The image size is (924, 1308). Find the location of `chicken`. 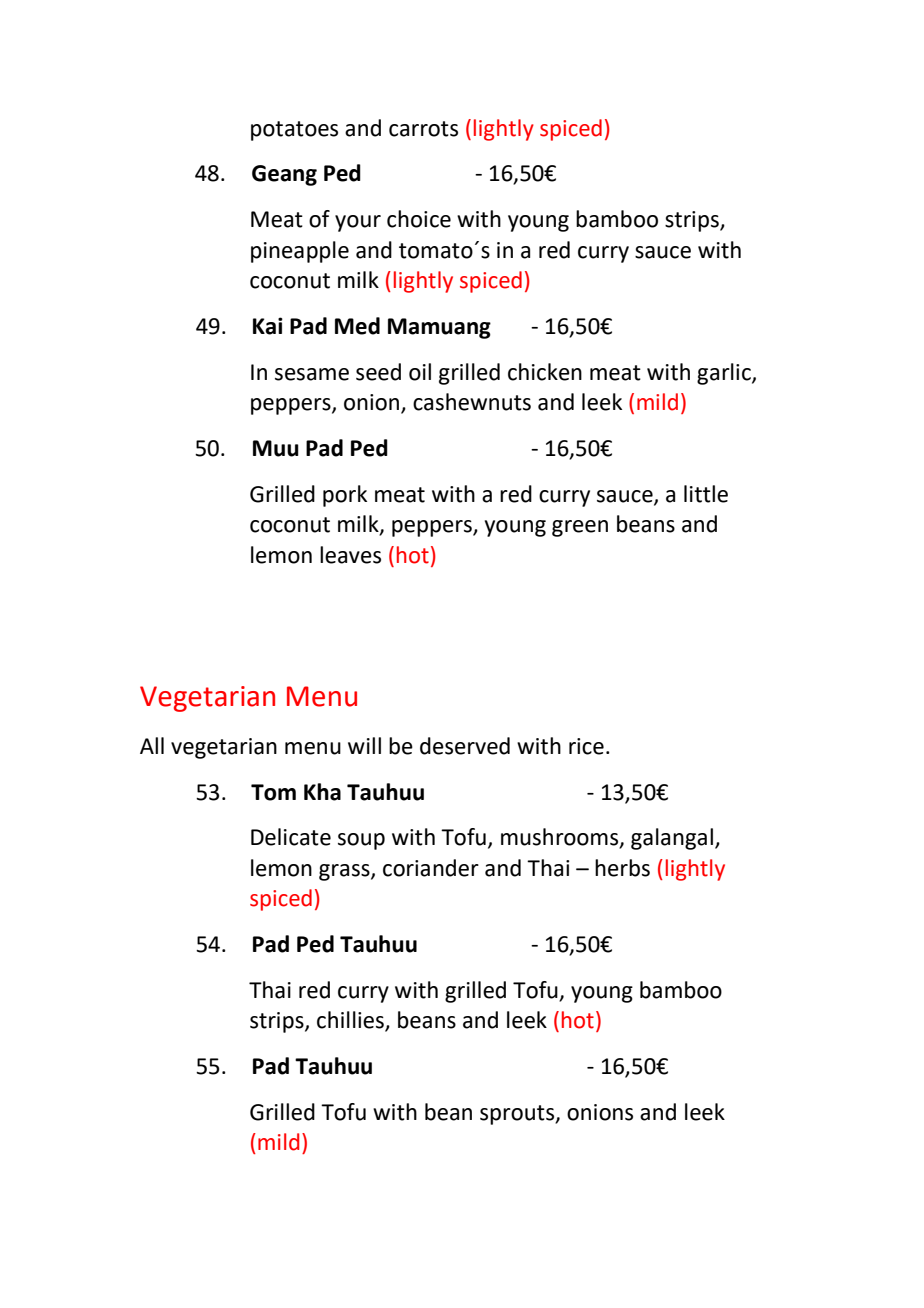

chicken is located at coordinates (545, 372).
